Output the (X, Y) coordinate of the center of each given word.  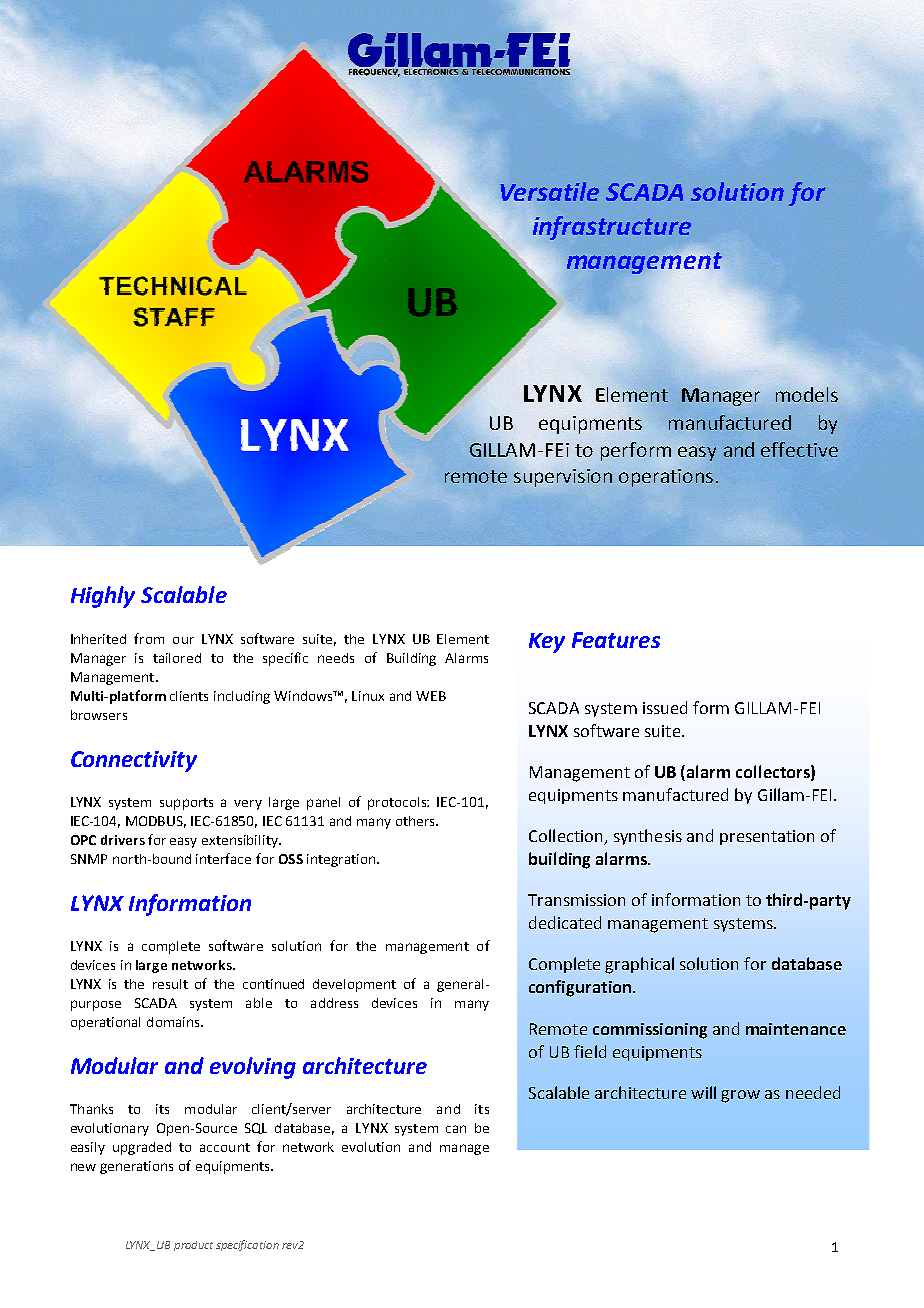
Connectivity (134, 761)
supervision (563, 478)
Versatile (549, 191)
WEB (431, 696)
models (807, 394)
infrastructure (612, 228)
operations (666, 478)
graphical (639, 965)
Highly (103, 597)
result (170, 984)
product (193, 1246)
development (354, 985)
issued (665, 707)
